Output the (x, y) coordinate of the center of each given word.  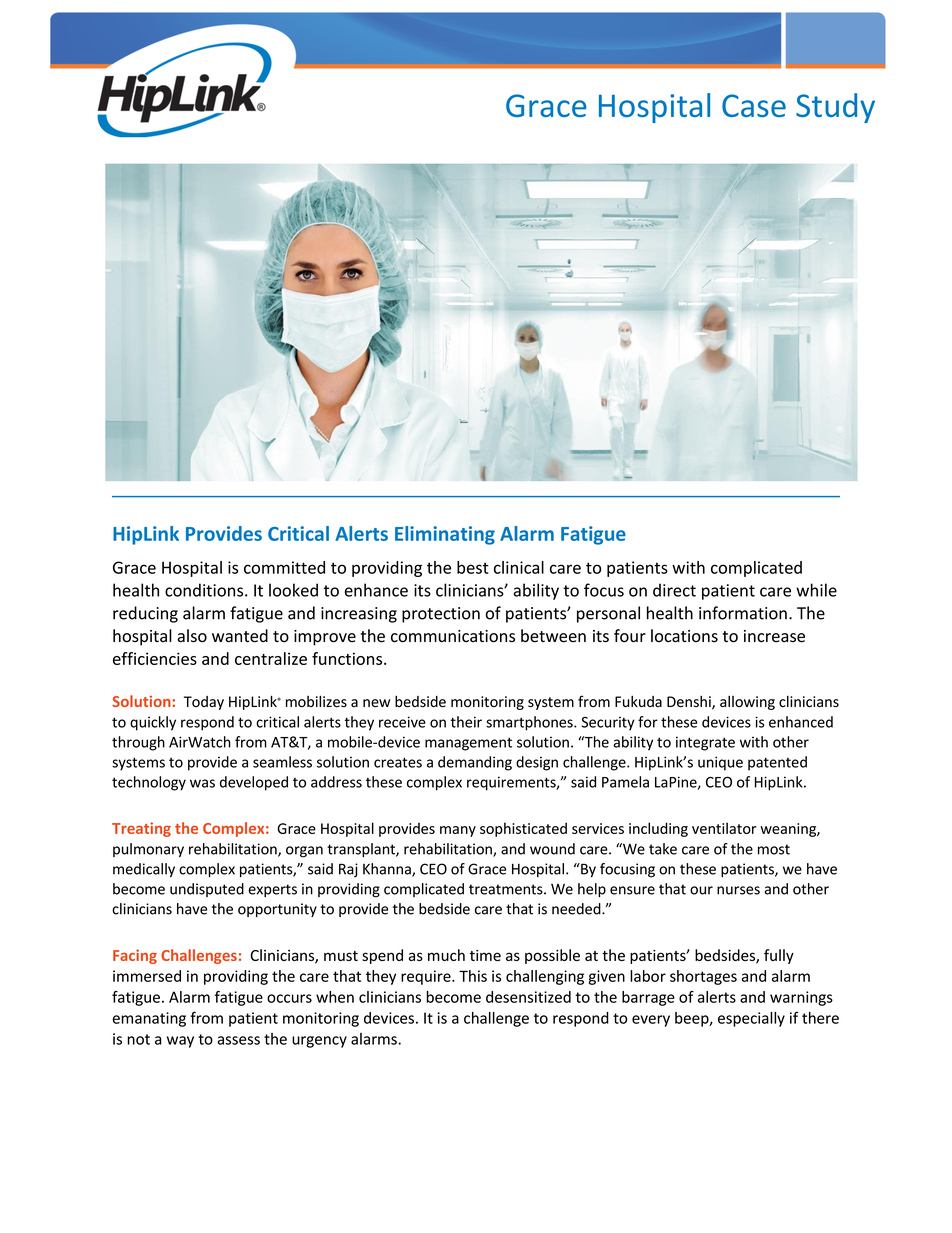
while (816, 590)
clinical (519, 567)
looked (293, 590)
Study (835, 108)
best (473, 567)
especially (751, 1019)
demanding (475, 763)
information (743, 613)
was (202, 783)
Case (754, 105)
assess (238, 1040)
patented (777, 763)
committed (284, 567)
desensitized (528, 997)
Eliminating (445, 535)
